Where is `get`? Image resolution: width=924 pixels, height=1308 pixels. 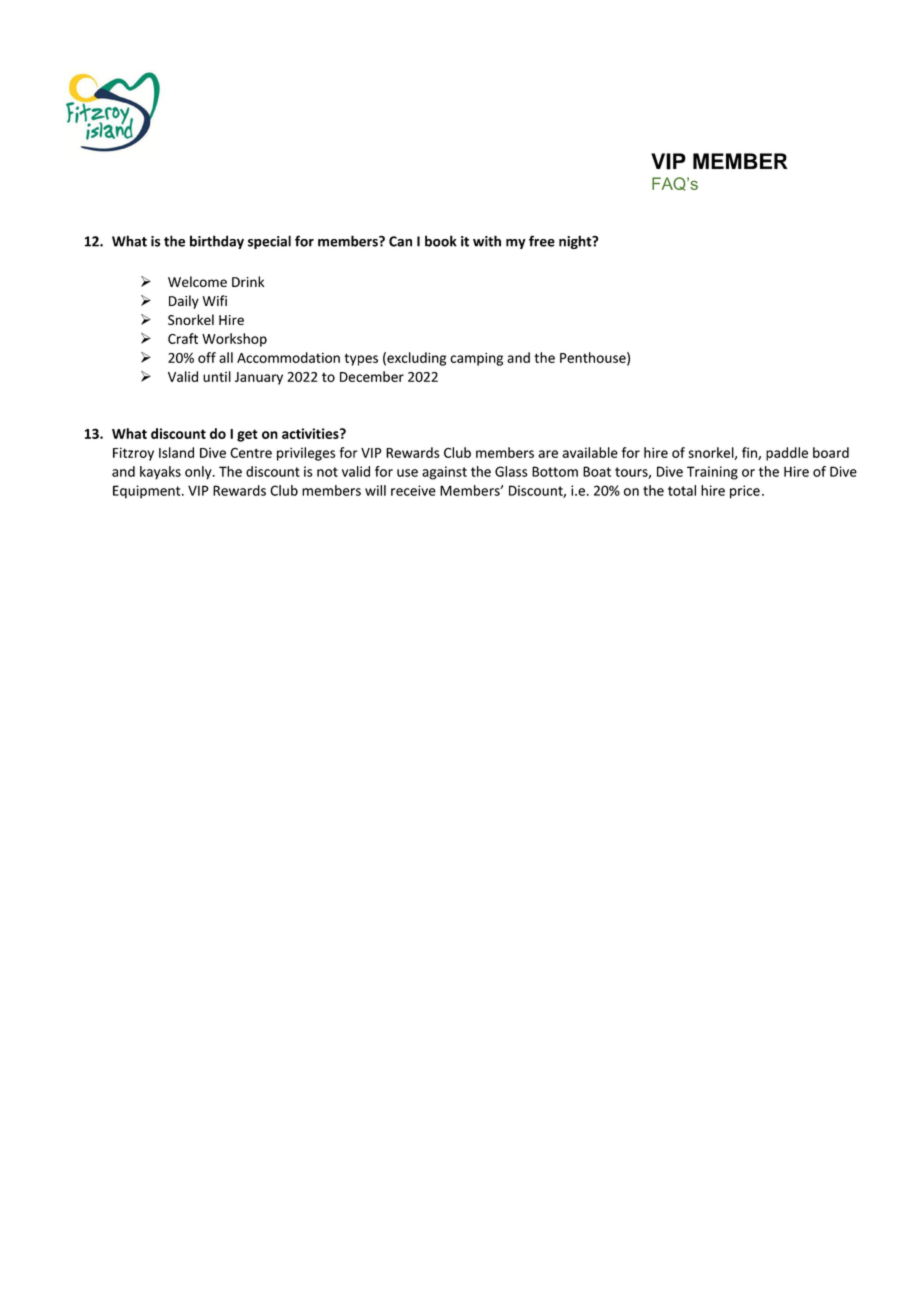 get is located at coordinates (247, 435).
